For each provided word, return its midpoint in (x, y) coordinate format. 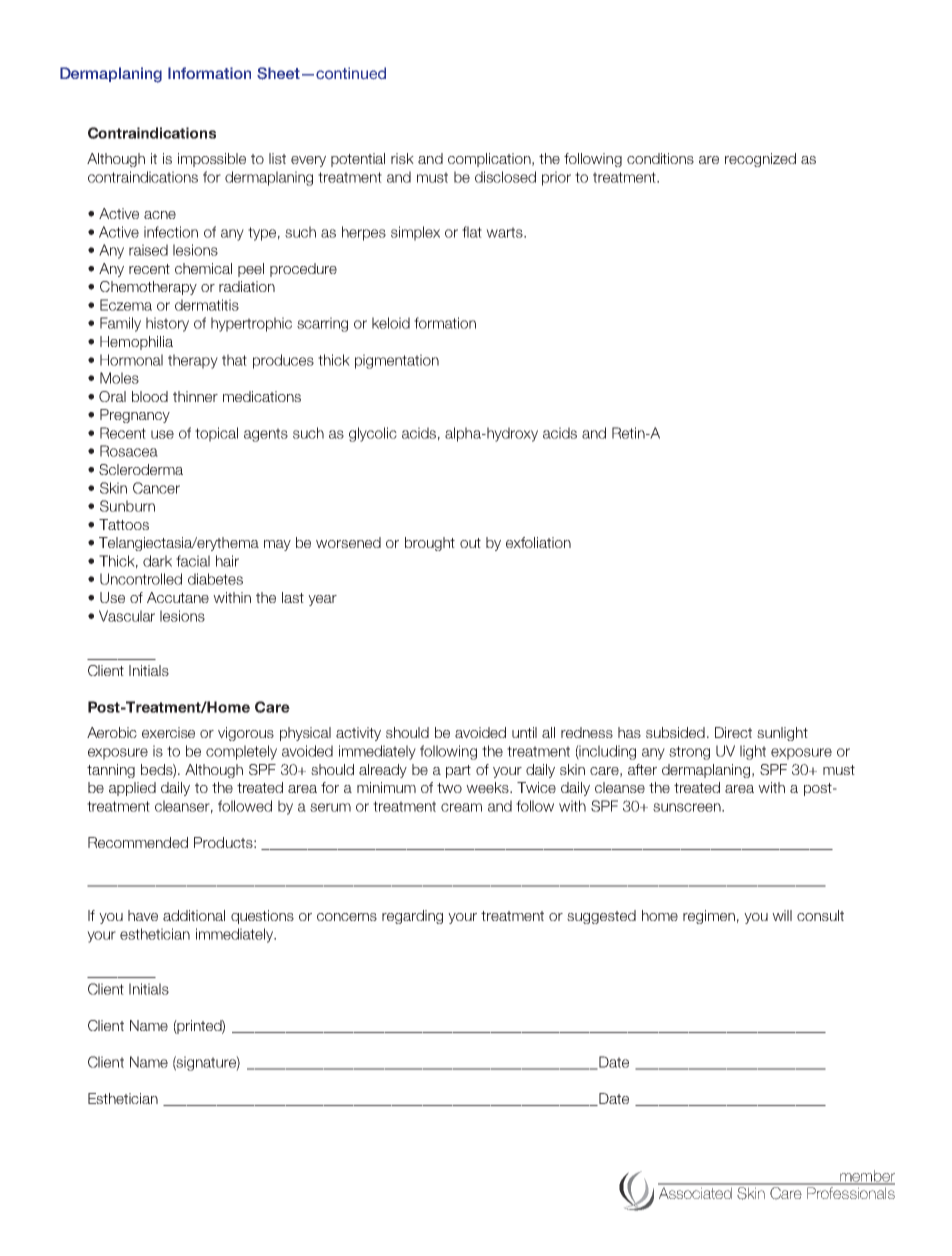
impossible (212, 160)
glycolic (373, 434)
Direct (733, 732)
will (782, 915)
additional (194, 915)
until (524, 732)
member (866, 1177)
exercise (168, 732)
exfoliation (538, 542)
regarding (412, 917)
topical (216, 434)
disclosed (505, 177)
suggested (601, 917)
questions (262, 917)
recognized (760, 160)
